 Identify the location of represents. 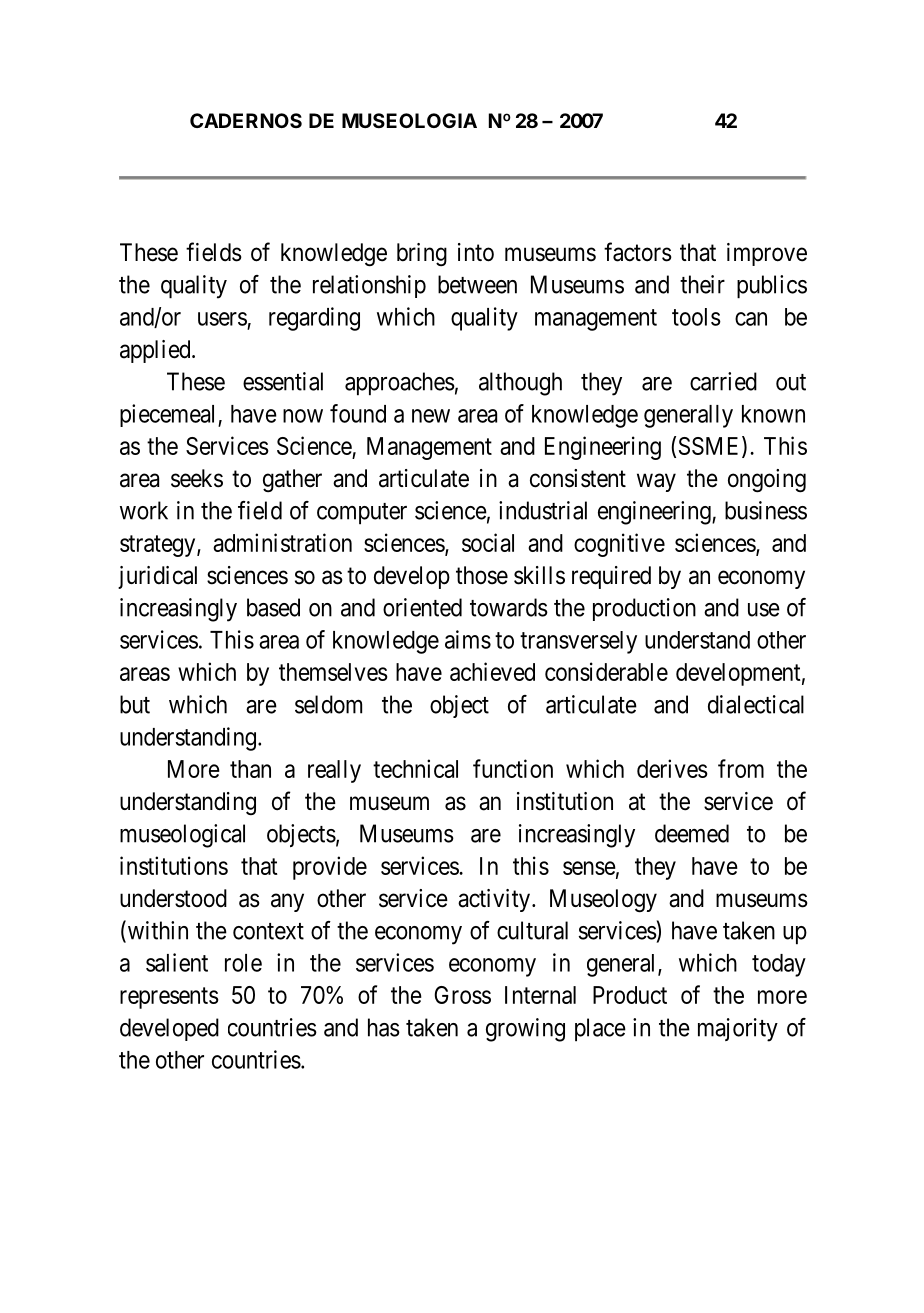
(169, 998).
